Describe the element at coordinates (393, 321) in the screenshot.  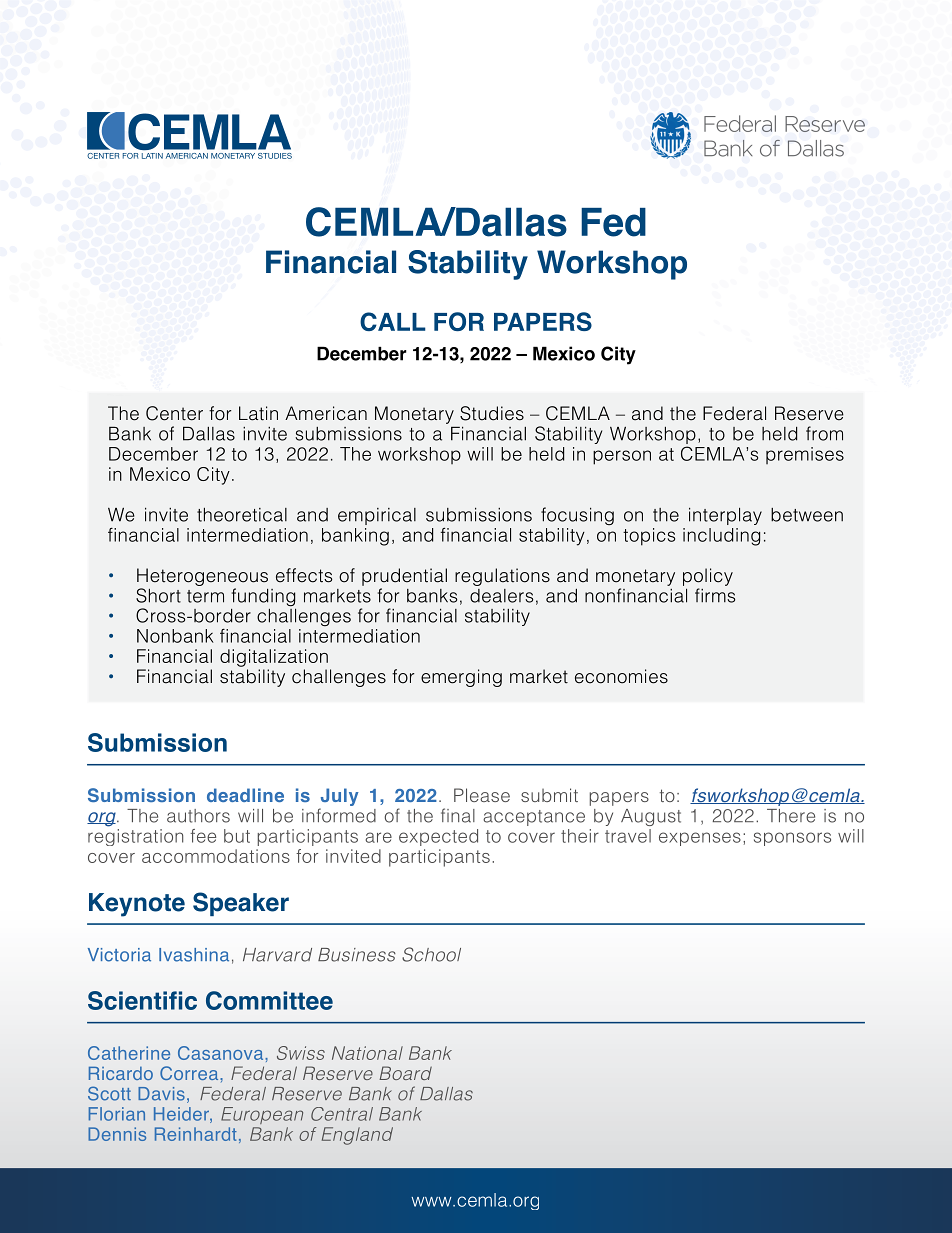
I see `CALL` at that location.
